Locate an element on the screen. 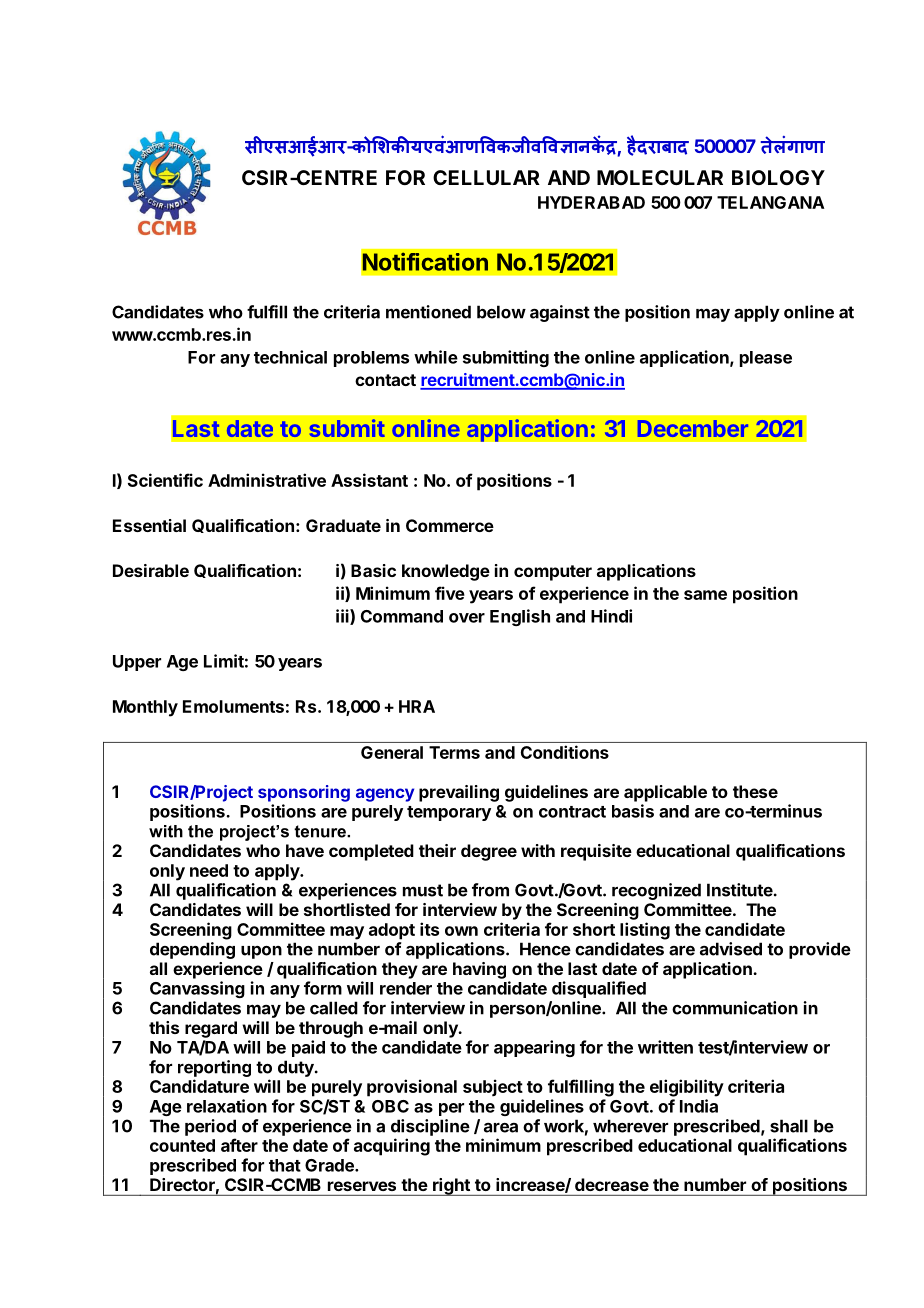 The width and height of the screenshot is (924, 1308). own is located at coordinates (461, 931).
